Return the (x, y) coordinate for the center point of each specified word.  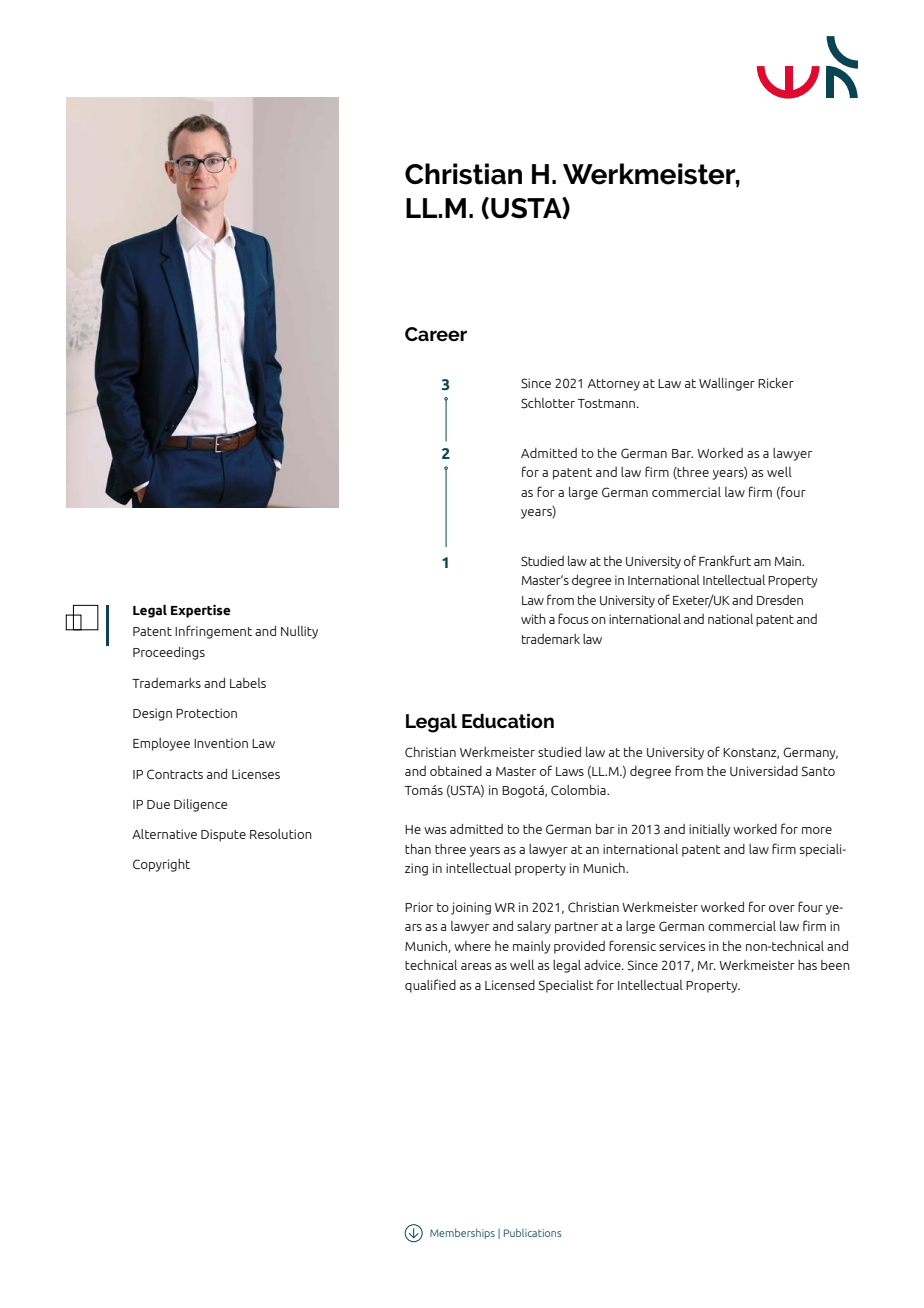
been (835, 965)
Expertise (201, 611)
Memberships (462, 1233)
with (533, 619)
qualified (430, 986)
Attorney (614, 385)
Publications (533, 1232)
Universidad (764, 771)
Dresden (780, 600)
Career (436, 334)
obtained (456, 771)
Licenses (256, 774)
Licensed (510, 985)
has (807, 965)
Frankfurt (725, 560)
